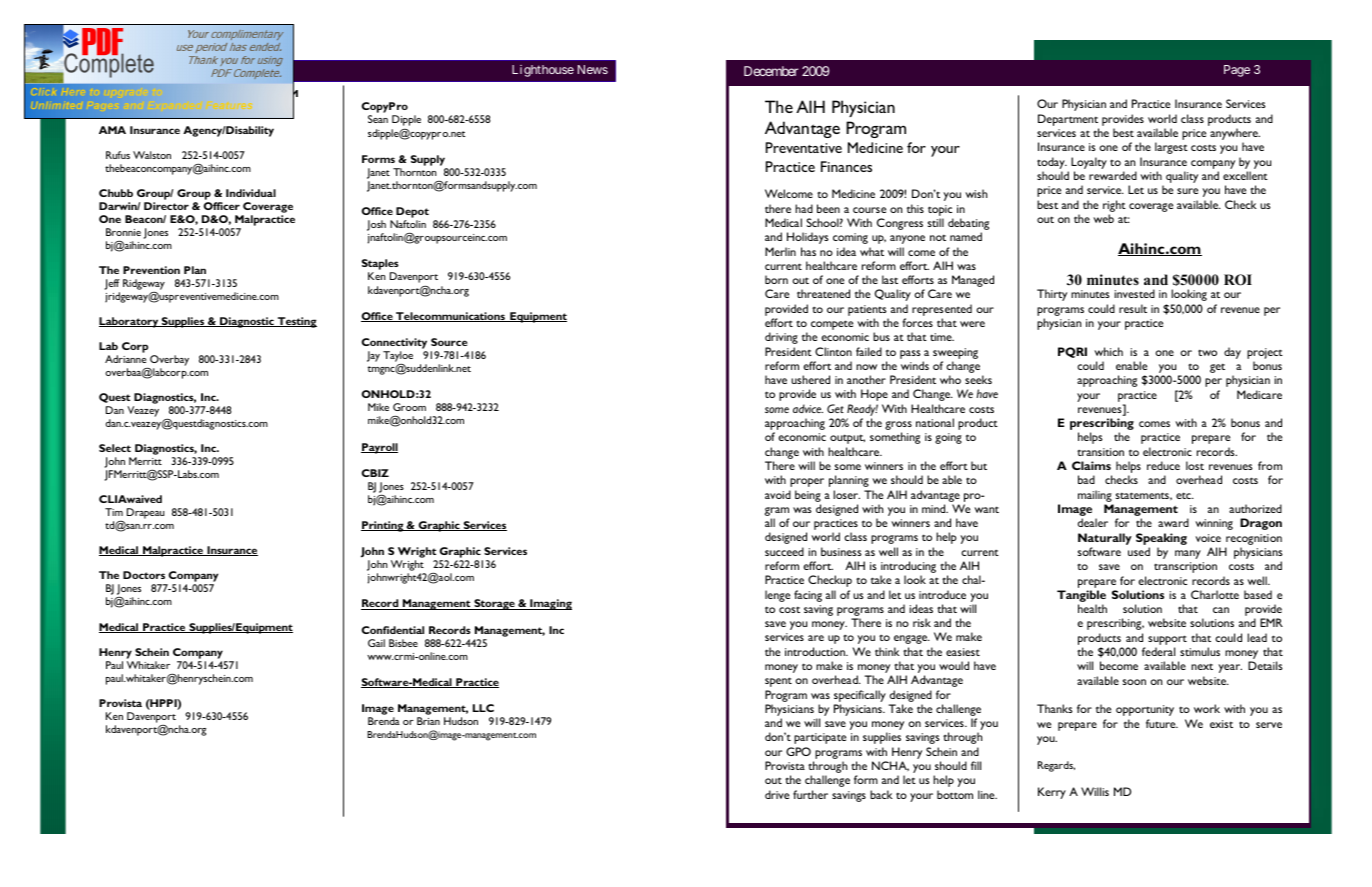  What do you see at coordinates (771, 71) in the screenshot?
I see `December` at bounding box center [771, 71].
